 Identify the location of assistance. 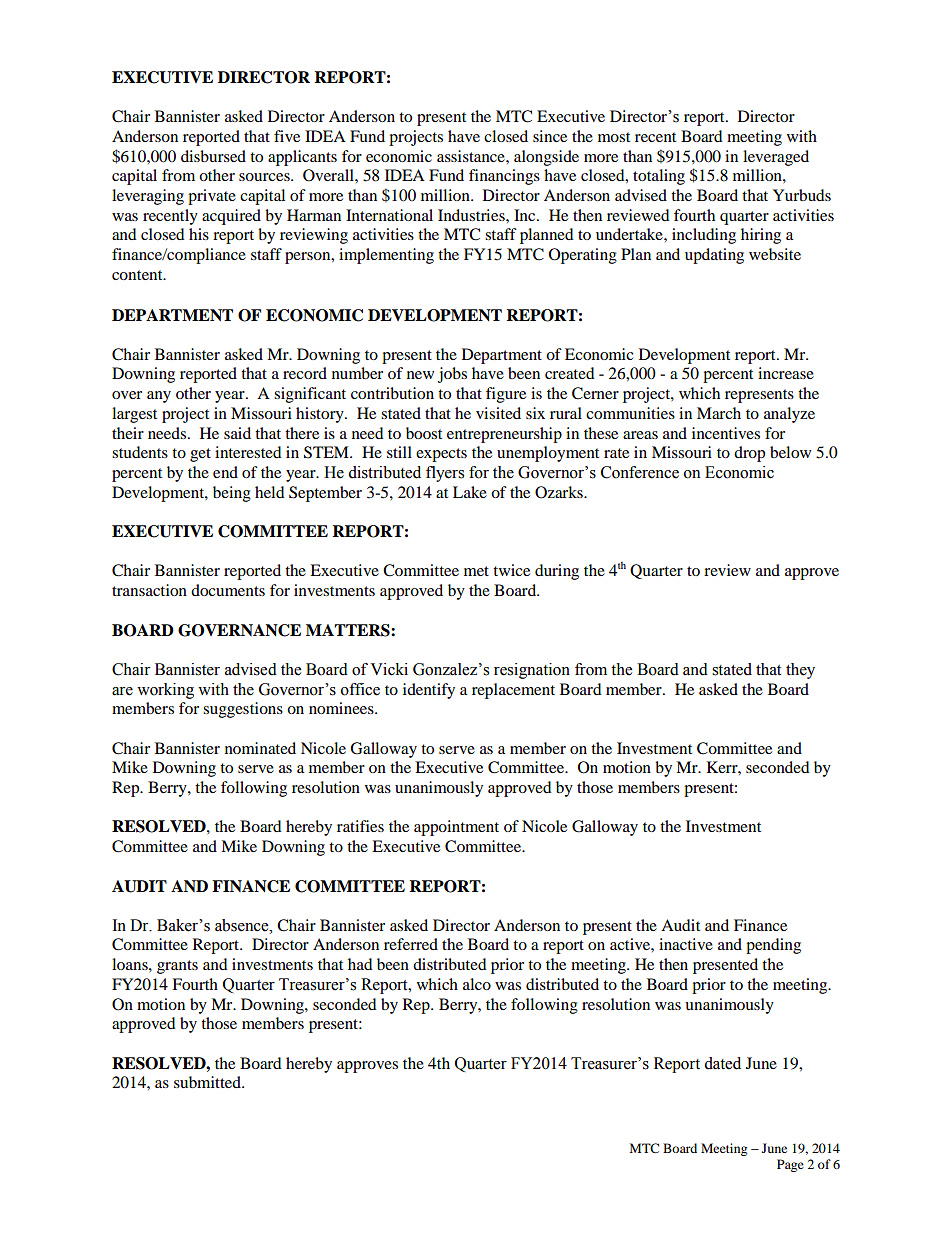
(472, 156).
